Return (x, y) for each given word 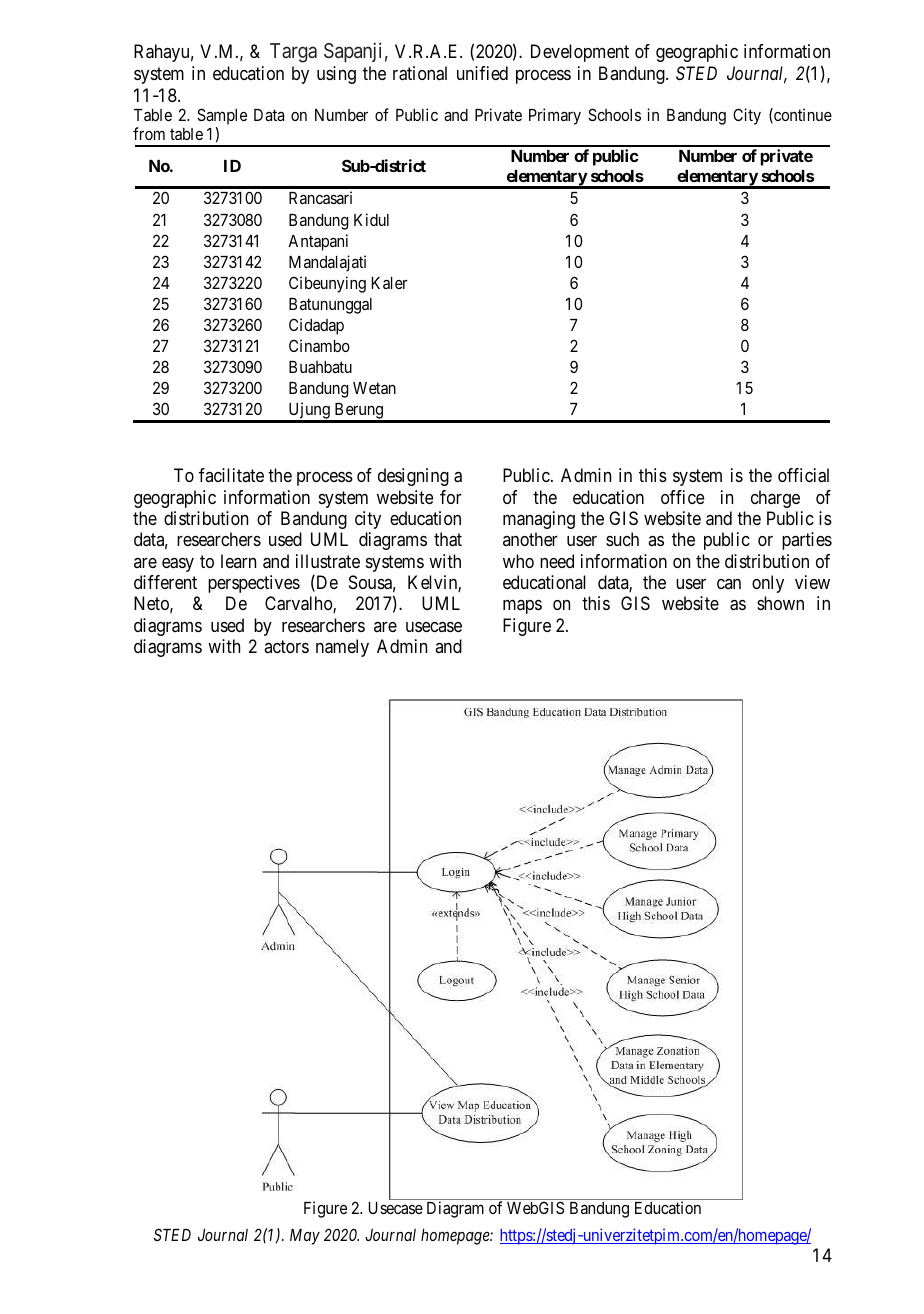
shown (780, 603)
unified (482, 73)
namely (342, 648)
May (305, 1237)
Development (580, 53)
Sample (222, 118)
